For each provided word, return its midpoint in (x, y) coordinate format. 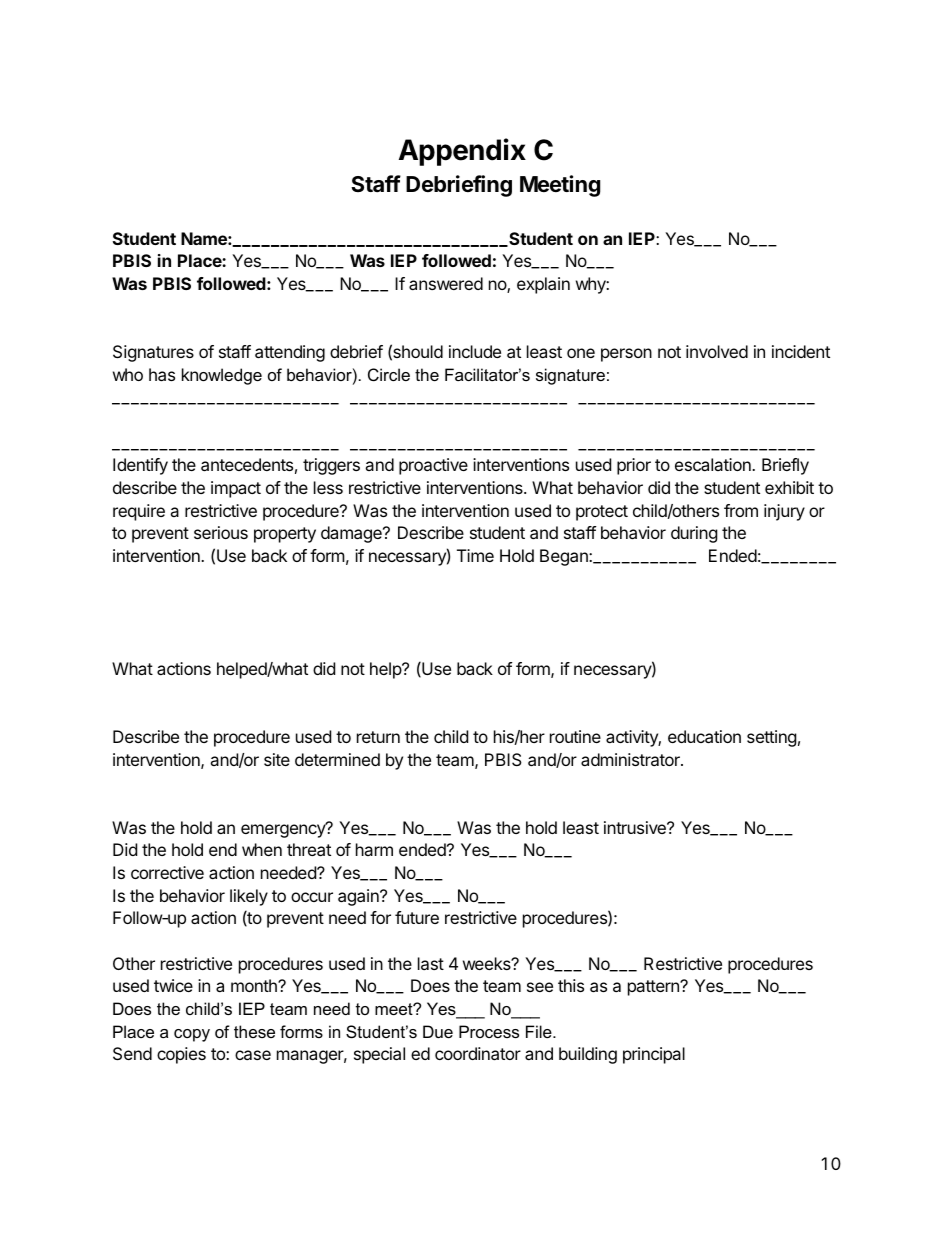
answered (446, 283)
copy (192, 1035)
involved (717, 351)
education (704, 736)
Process (489, 1031)
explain (543, 285)
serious (221, 532)
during (694, 534)
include (475, 351)
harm (374, 849)
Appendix (462, 152)
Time (475, 555)
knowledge (222, 376)
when (262, 849)
